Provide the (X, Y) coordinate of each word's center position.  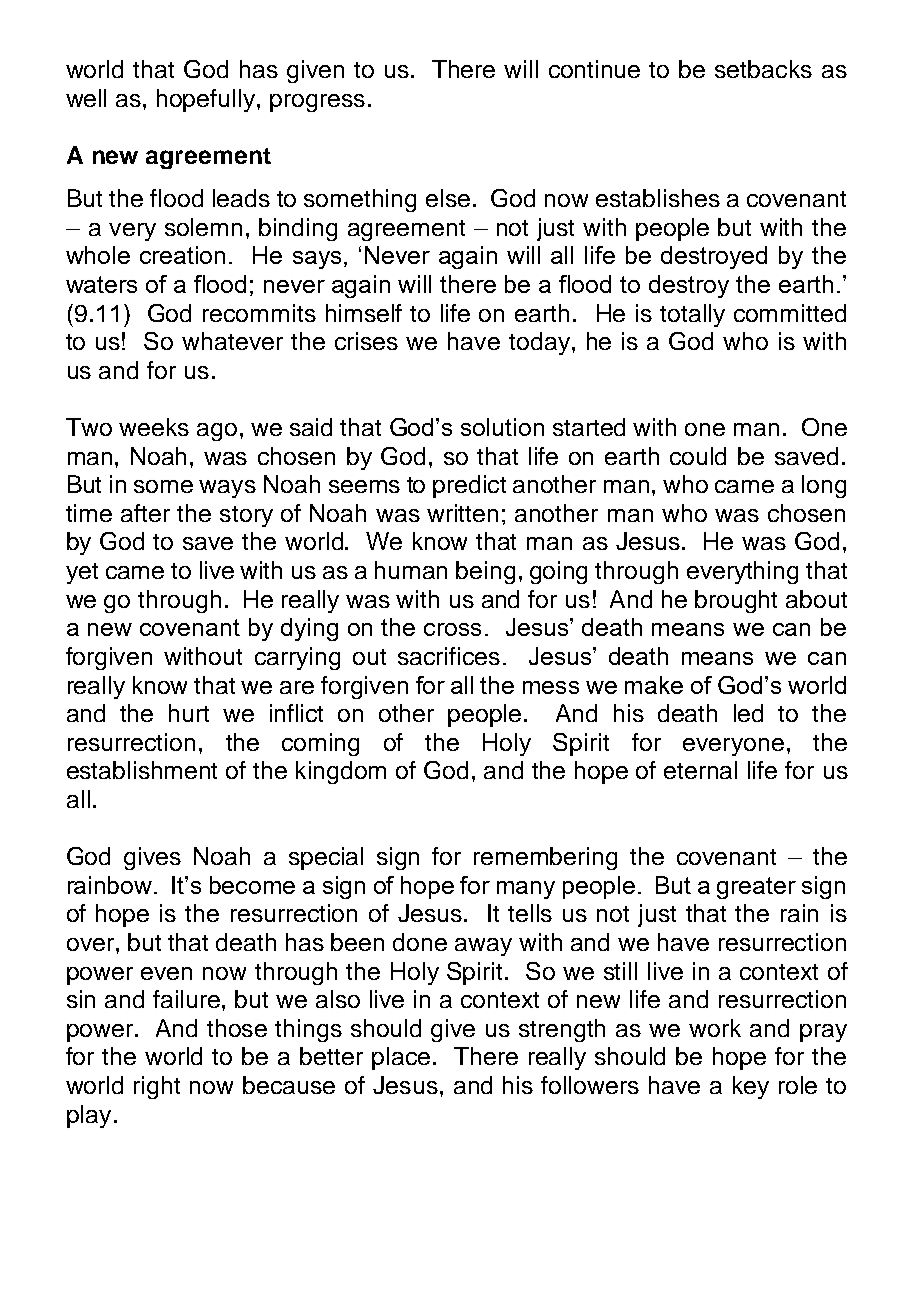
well (86, 98)
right (157, 1087)
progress (317, 103)
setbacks (763, 69)
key (751, 1087)
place (401, 1058)
